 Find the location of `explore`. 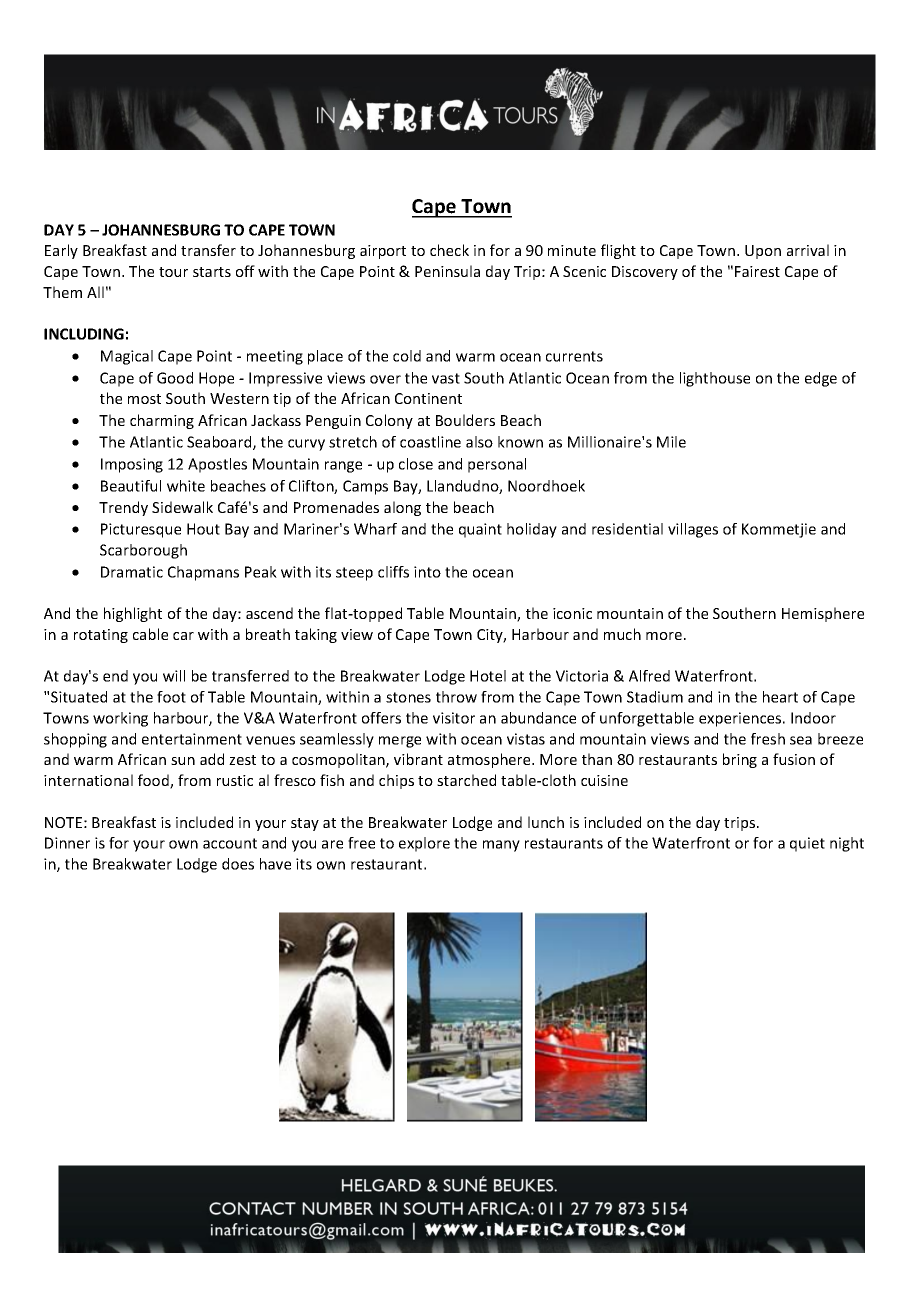

explore is located at coordinates (424, 844).
